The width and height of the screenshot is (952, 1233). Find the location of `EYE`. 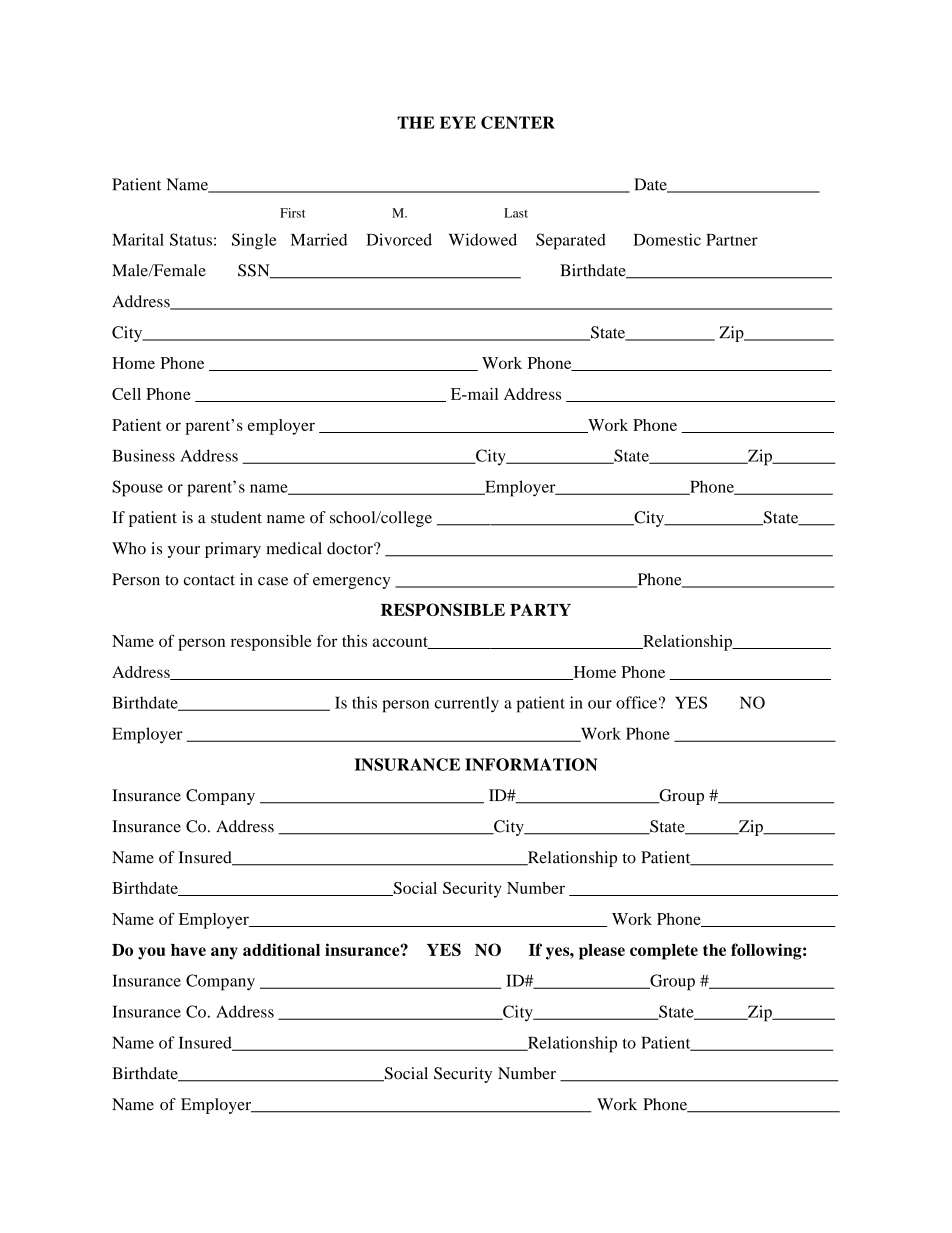

EYE is located at coordinates (458, 122).
